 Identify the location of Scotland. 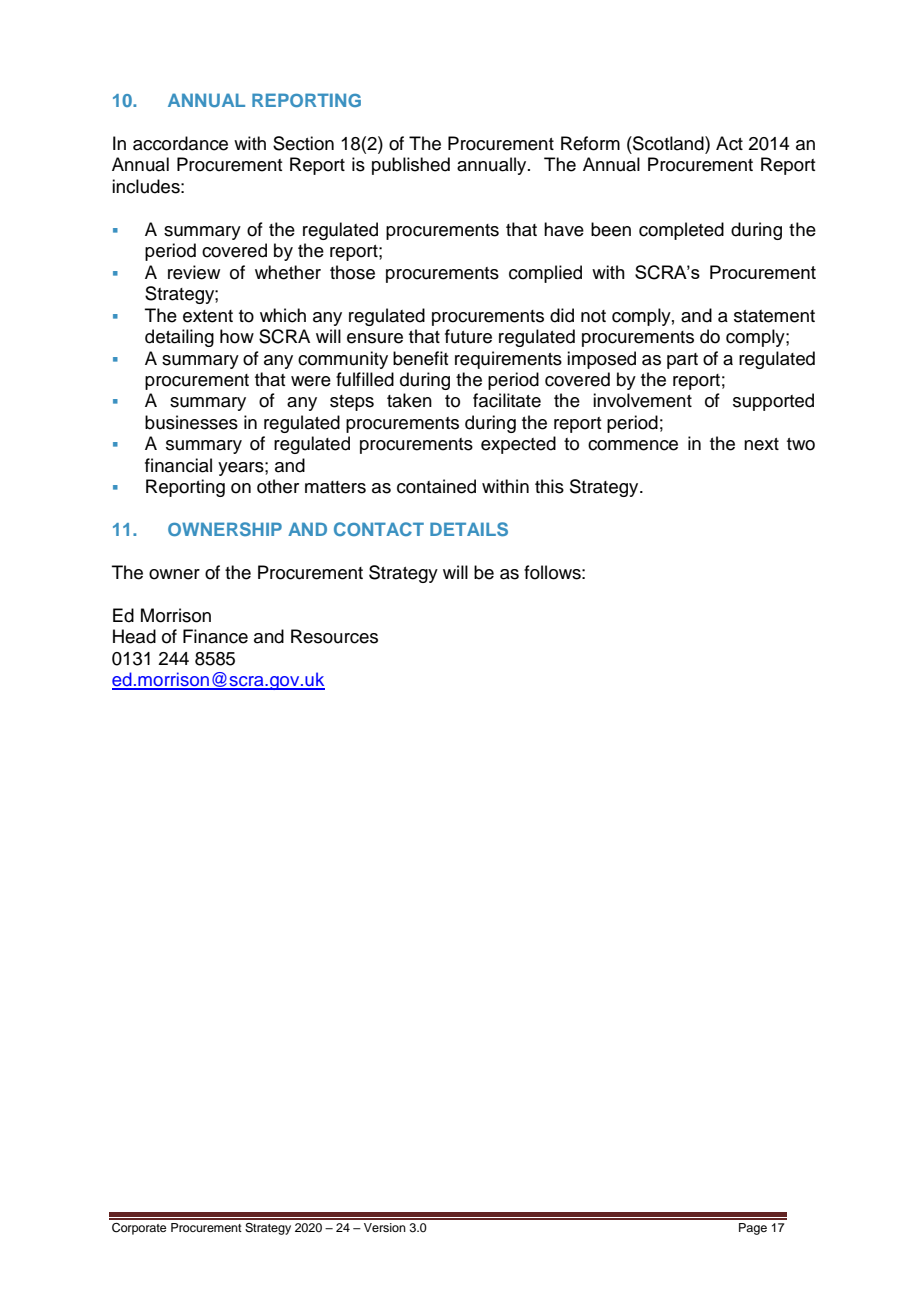
(668, 143).
